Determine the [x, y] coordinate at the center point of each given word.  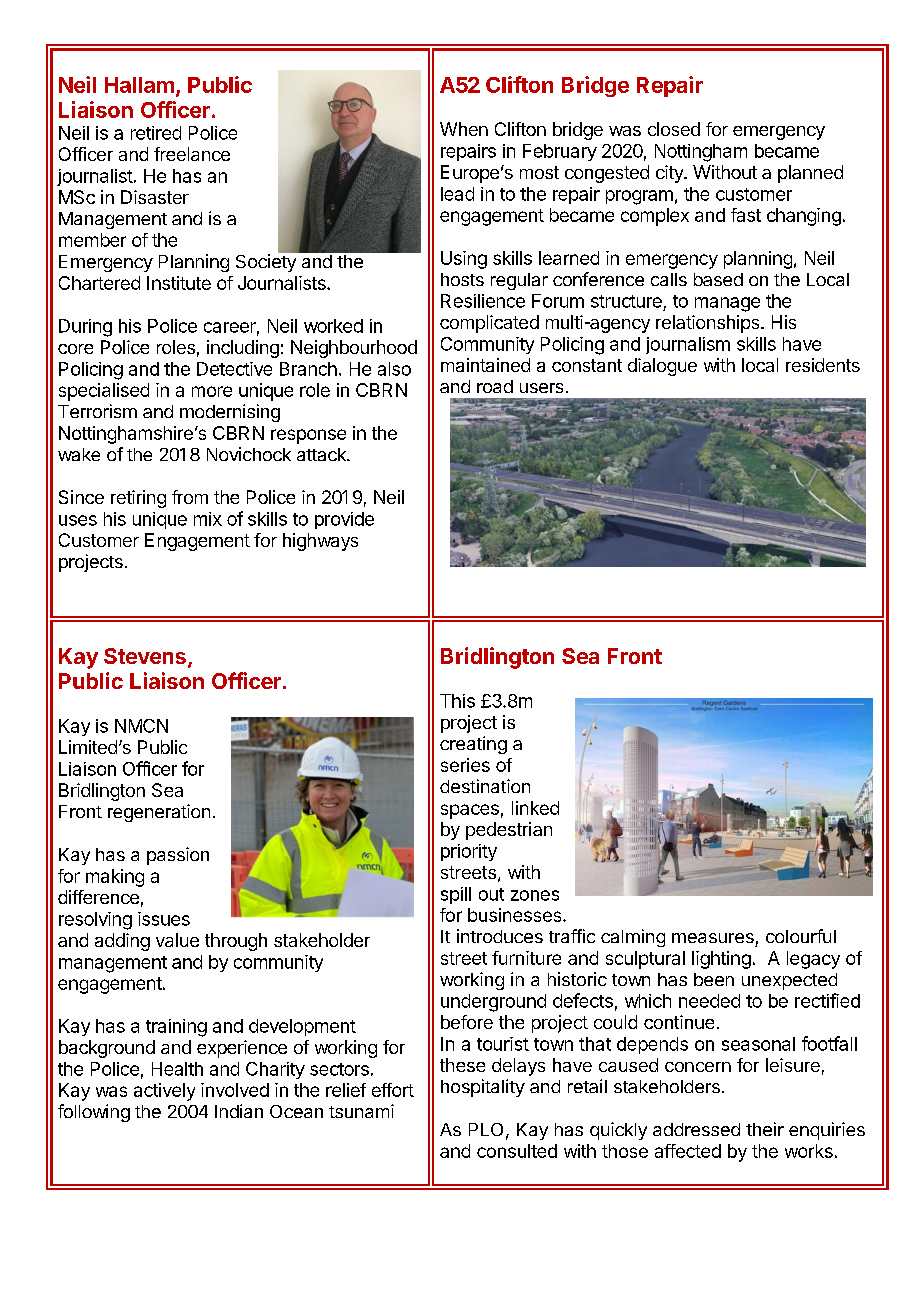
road [495, 386]
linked [535, 808]
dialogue [662, 367]
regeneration [159, 813]
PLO [486, 1129]
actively [164, 1092]
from [190, 497]
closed [674, 129]
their [765, 1129]
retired [156, 133]
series [465, 765]
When [464, 129]
